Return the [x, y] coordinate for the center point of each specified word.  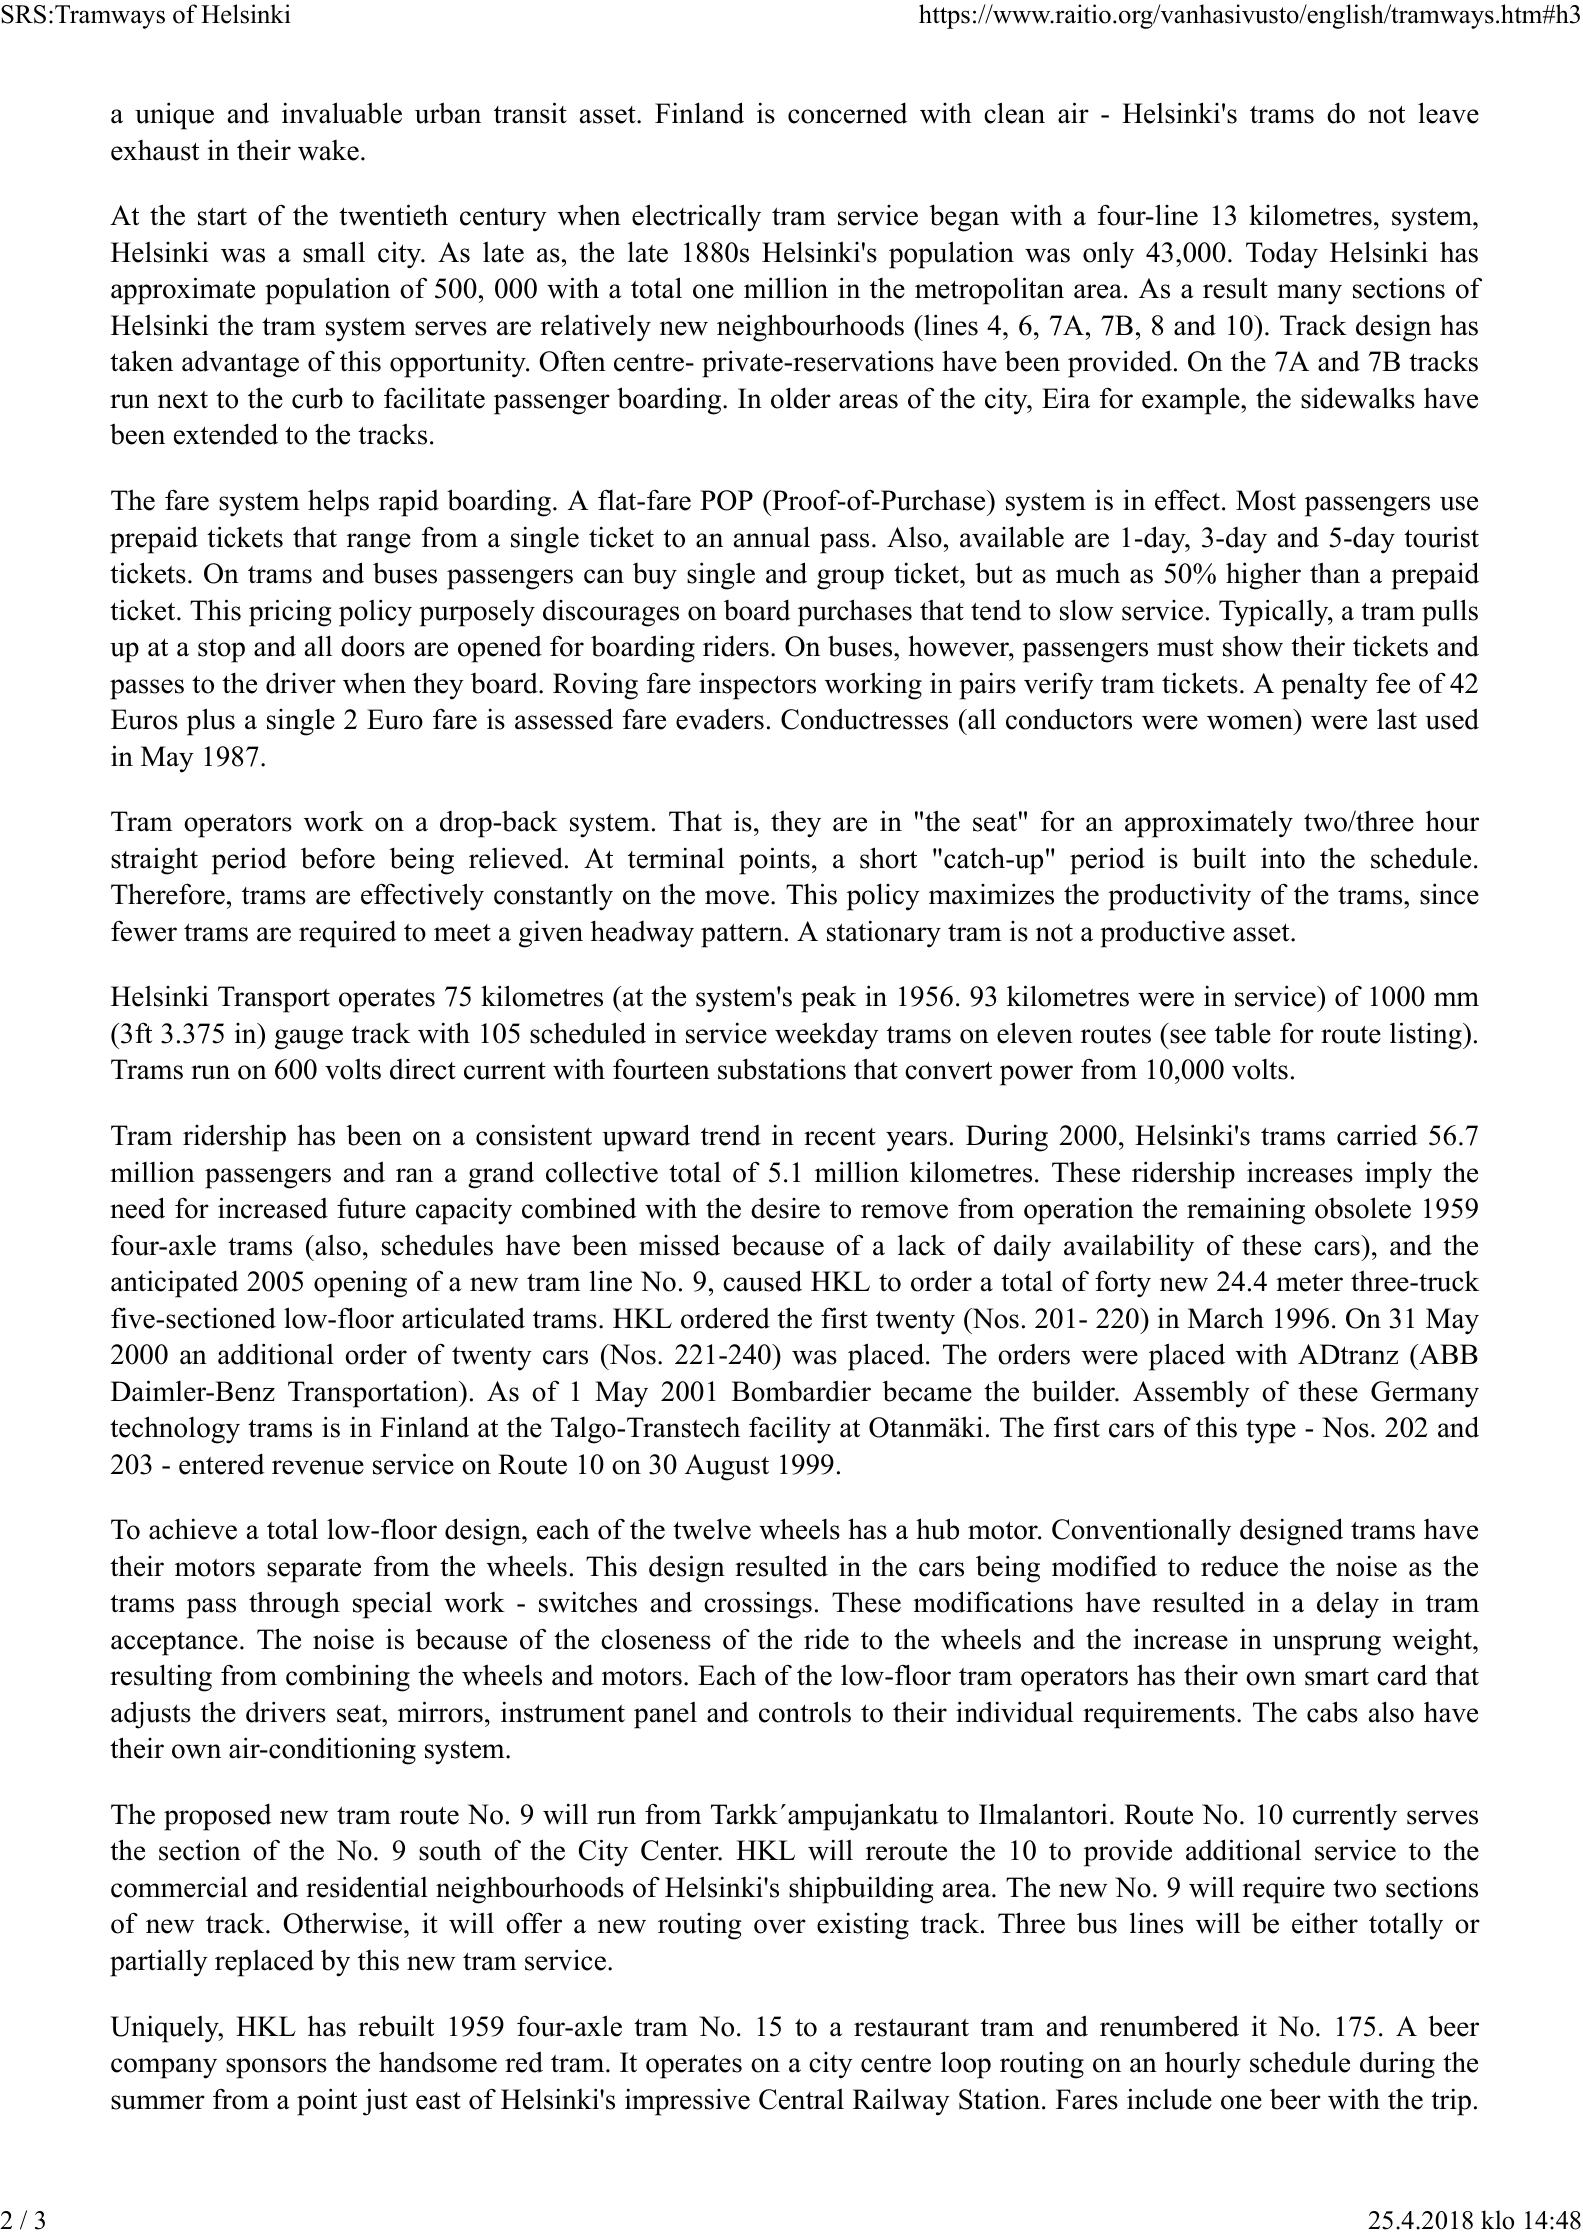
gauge [309, 1039]
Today [1282, 255]
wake [328, 150]
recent [840, 1137]
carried [1377, 1135]
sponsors [276, 2068]
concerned [848, 113]
